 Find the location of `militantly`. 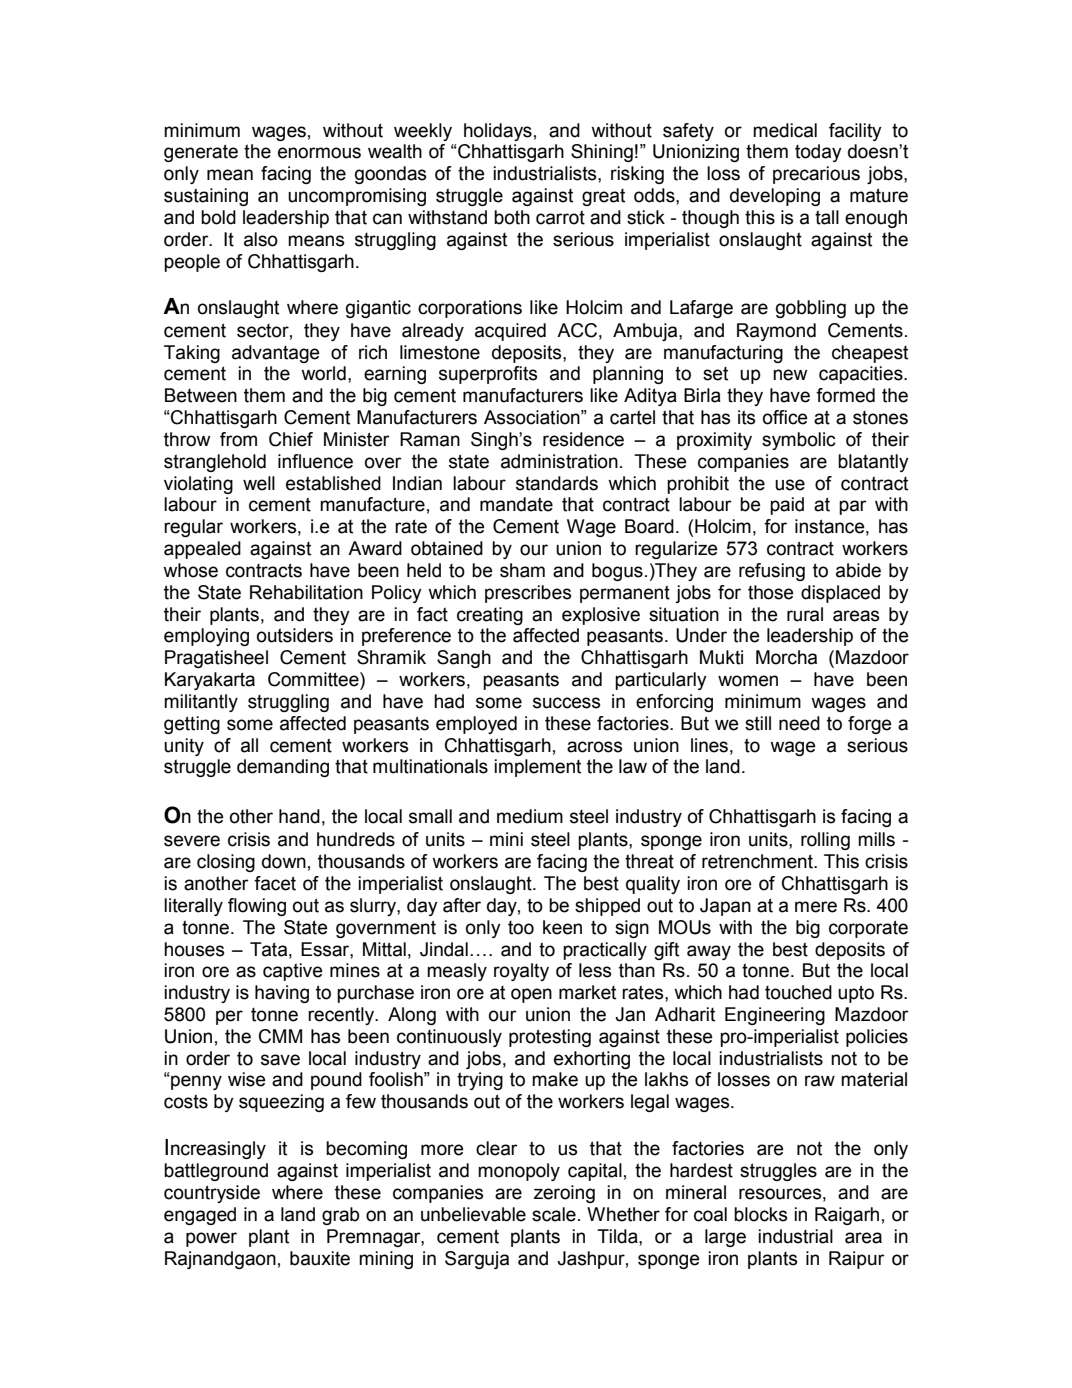

militantly is located at coordinates (201, 703).
